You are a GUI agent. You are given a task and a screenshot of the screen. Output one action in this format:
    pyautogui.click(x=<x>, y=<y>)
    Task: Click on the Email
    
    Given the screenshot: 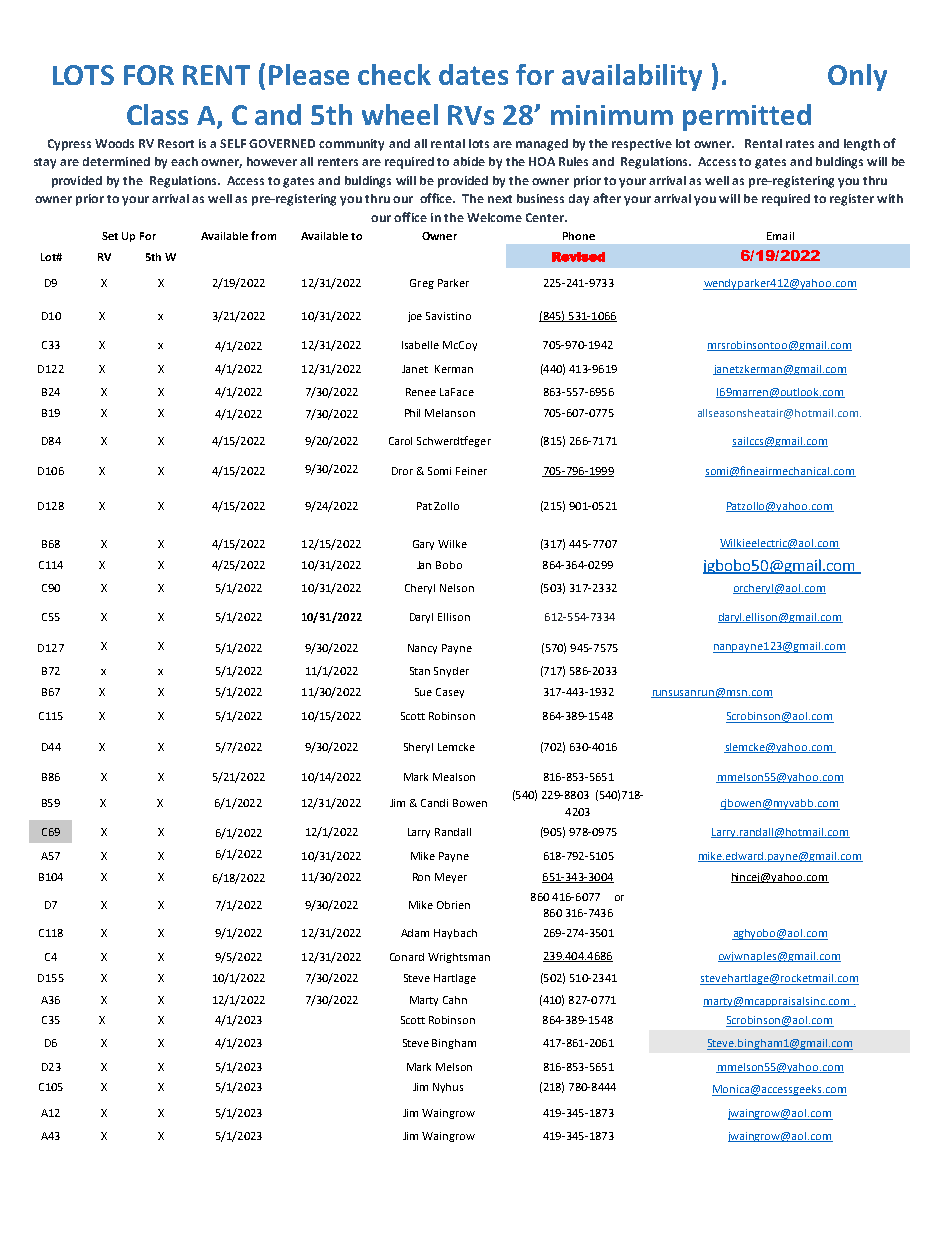 What is the action you would take?
    pyautogui.click(x=780, y=236)
